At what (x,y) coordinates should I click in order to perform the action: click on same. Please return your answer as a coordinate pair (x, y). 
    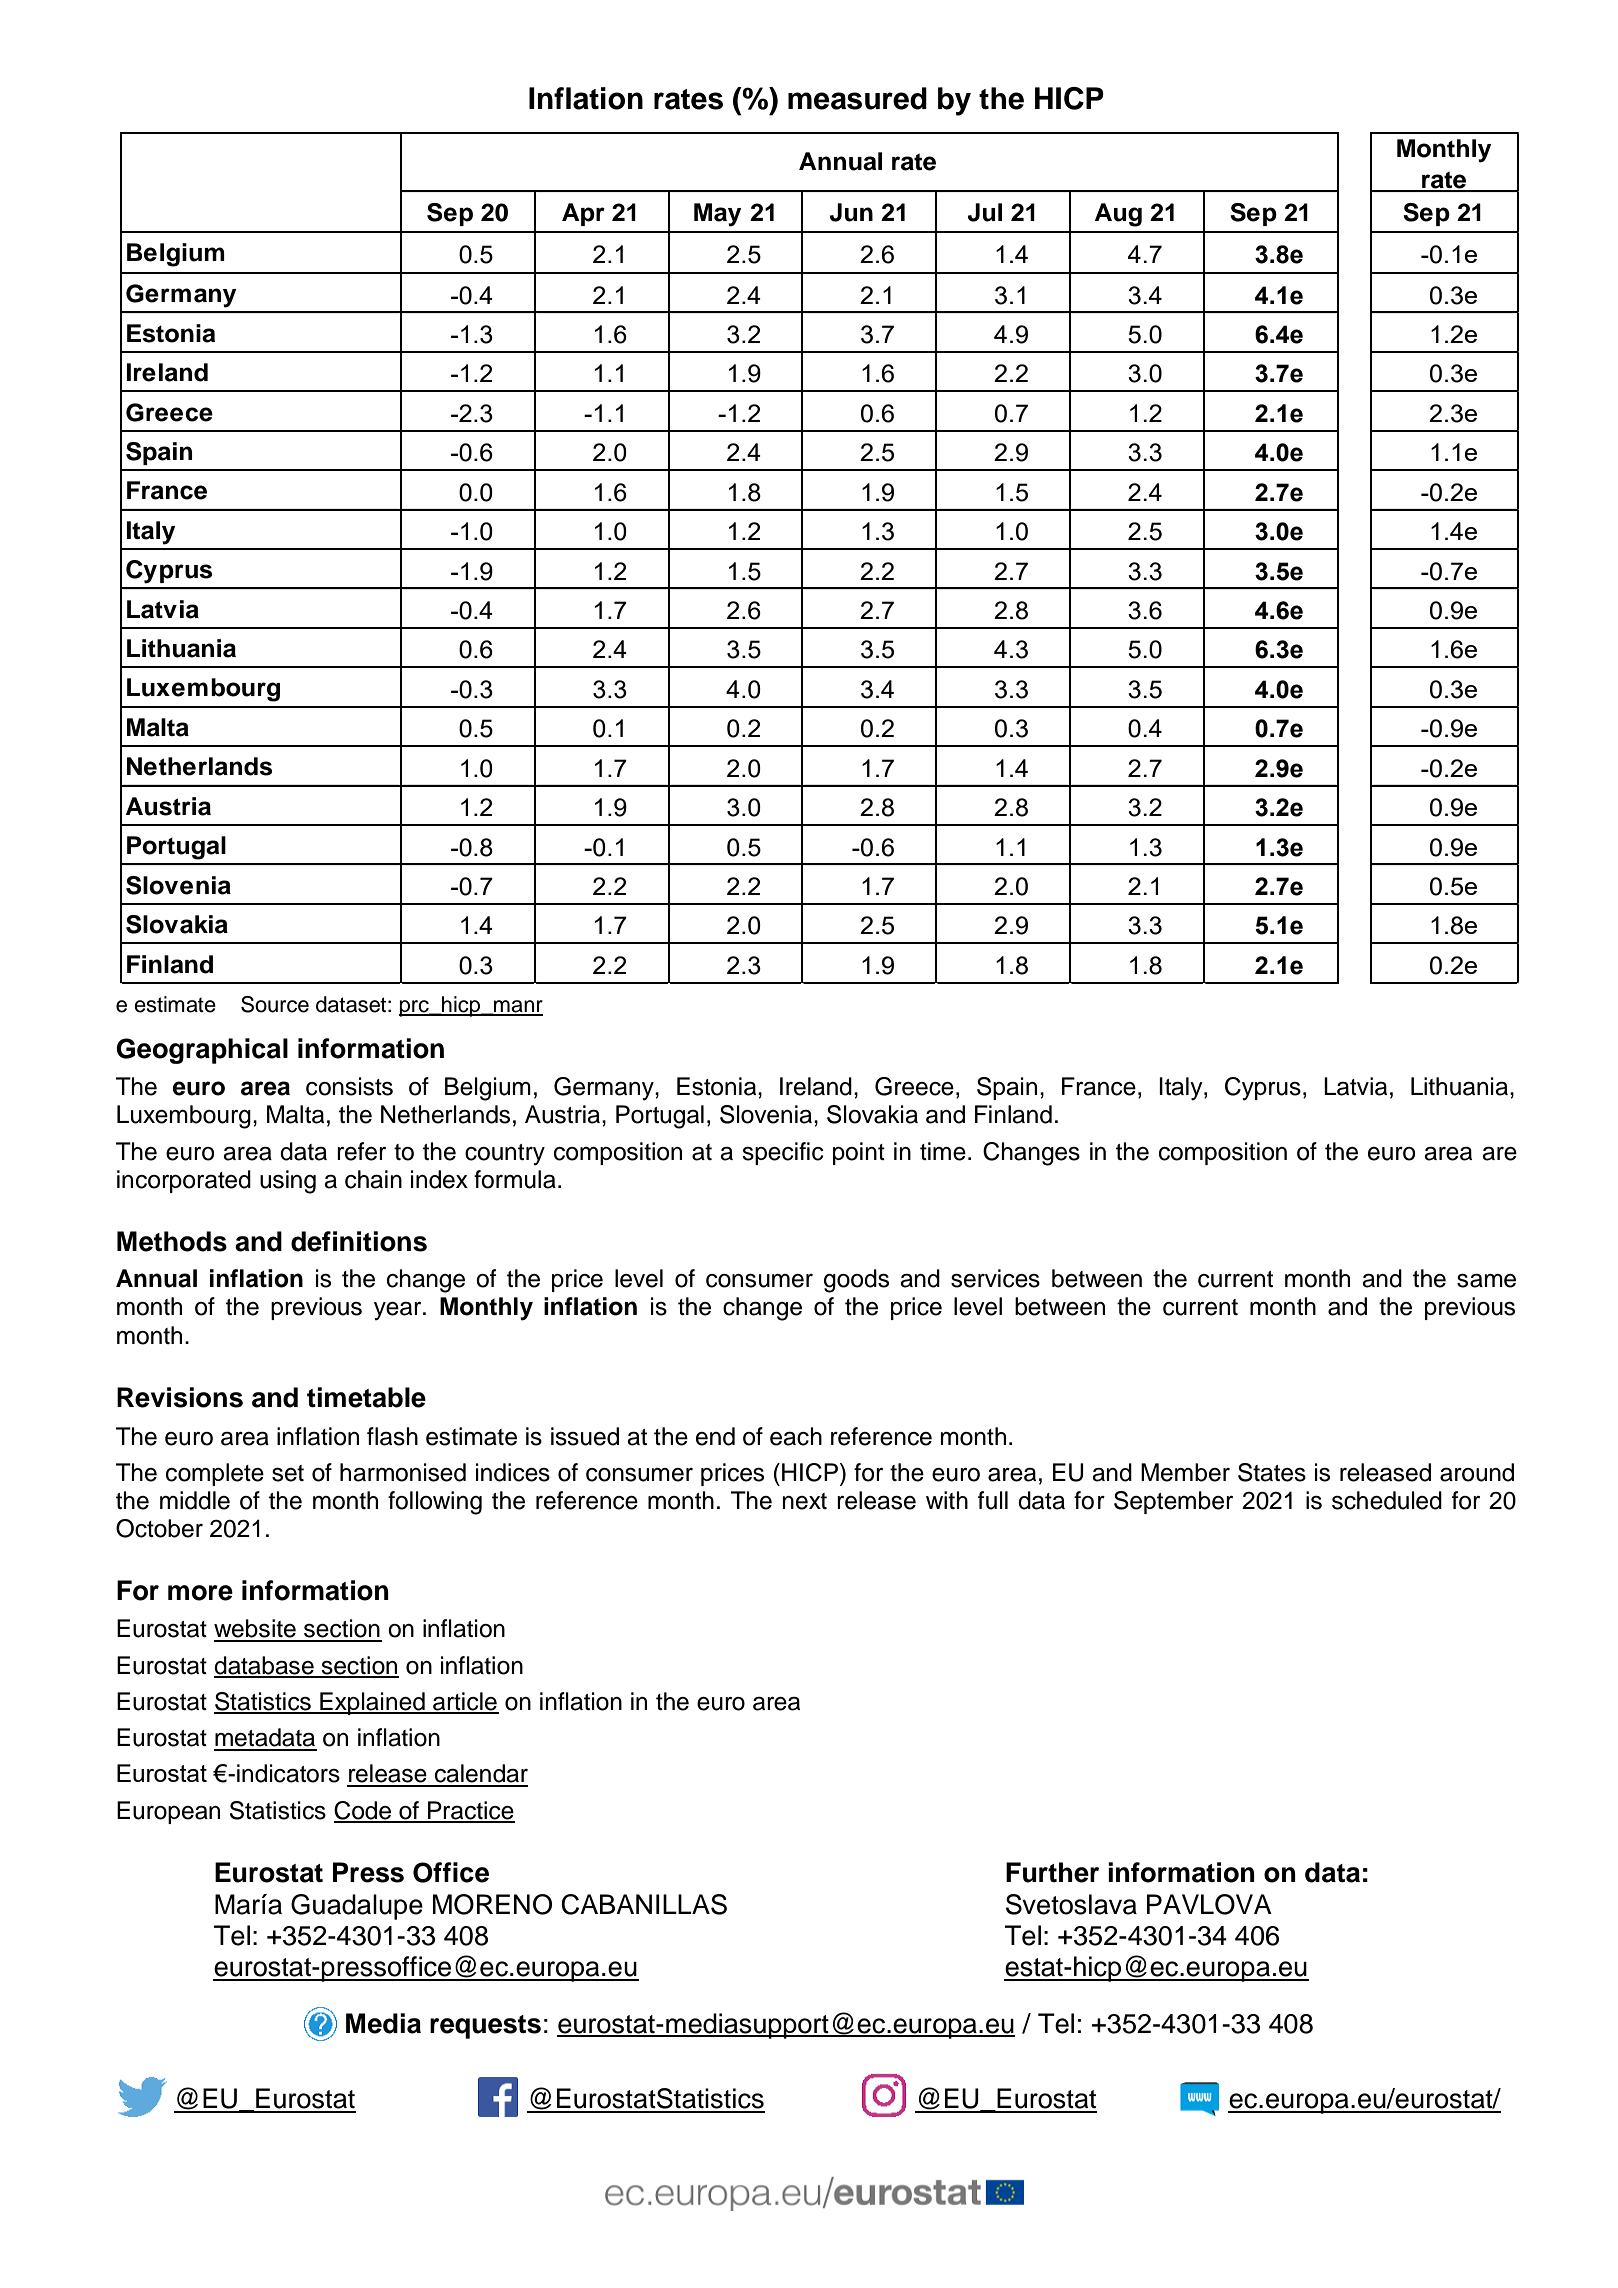
    Looking at the image, I should click on (1486, 1281).
